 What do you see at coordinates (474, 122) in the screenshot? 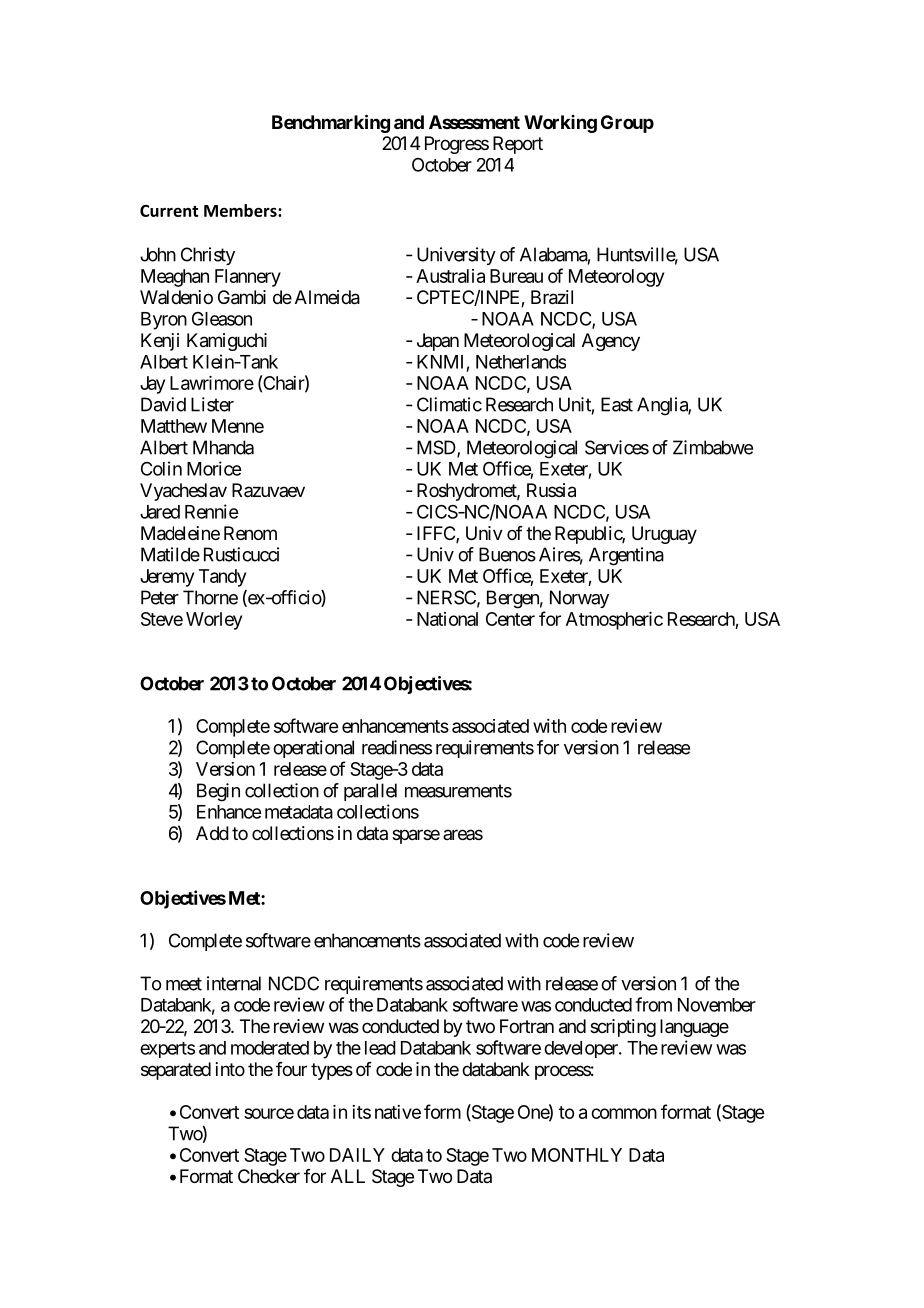
I see `Assessment` at bounding box center [474, 122].
